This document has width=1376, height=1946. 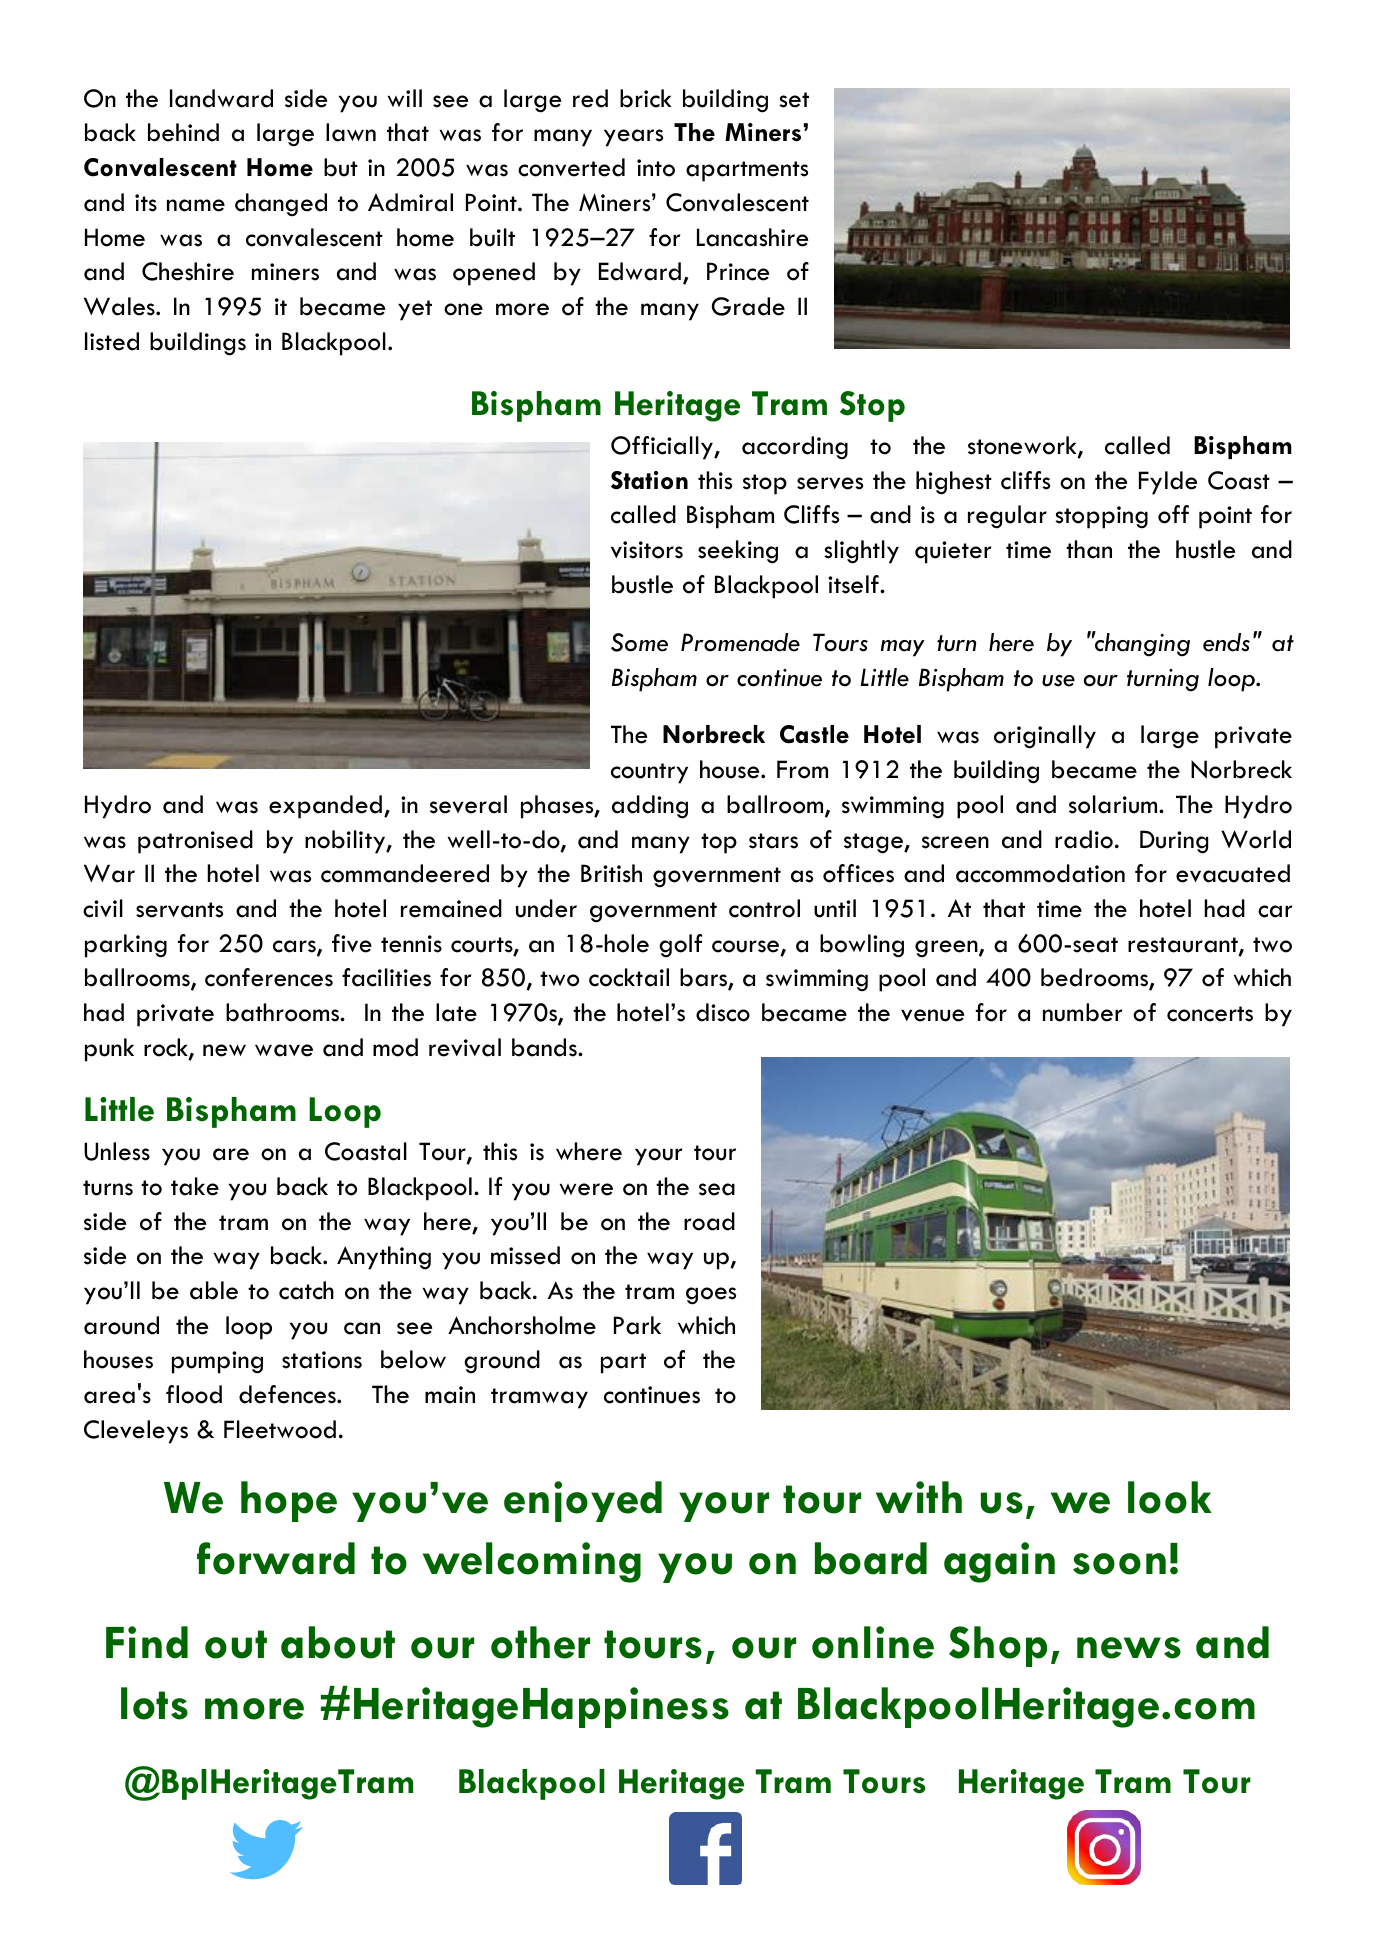 What do you see at coordinates (794, 100) in the document?
I see `set` at bounding box center [794, 100].
